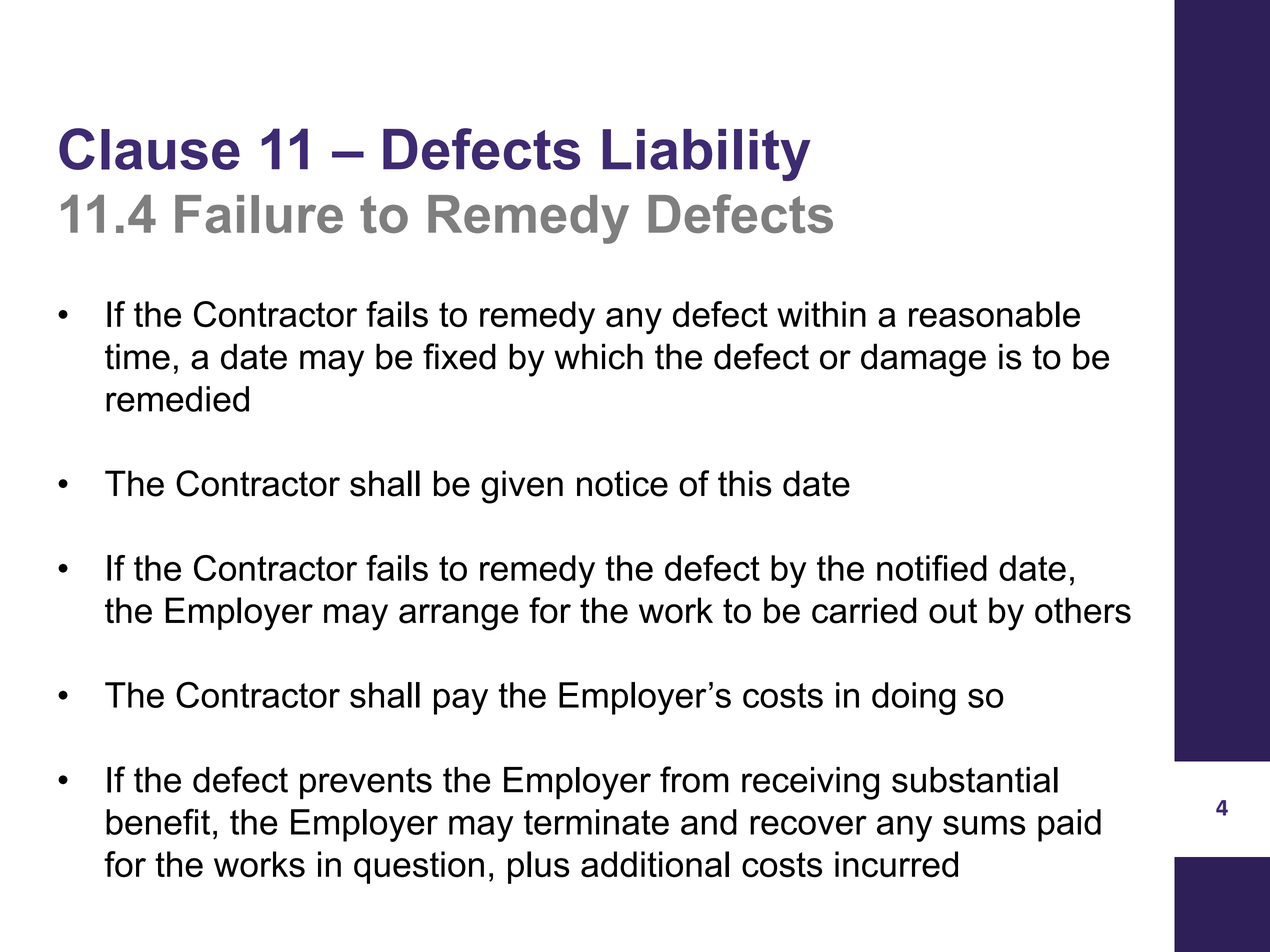  What do you see at coordinates (707, 155) in the screenshot?
I see `Liability` at bounding box center [707, 155].
